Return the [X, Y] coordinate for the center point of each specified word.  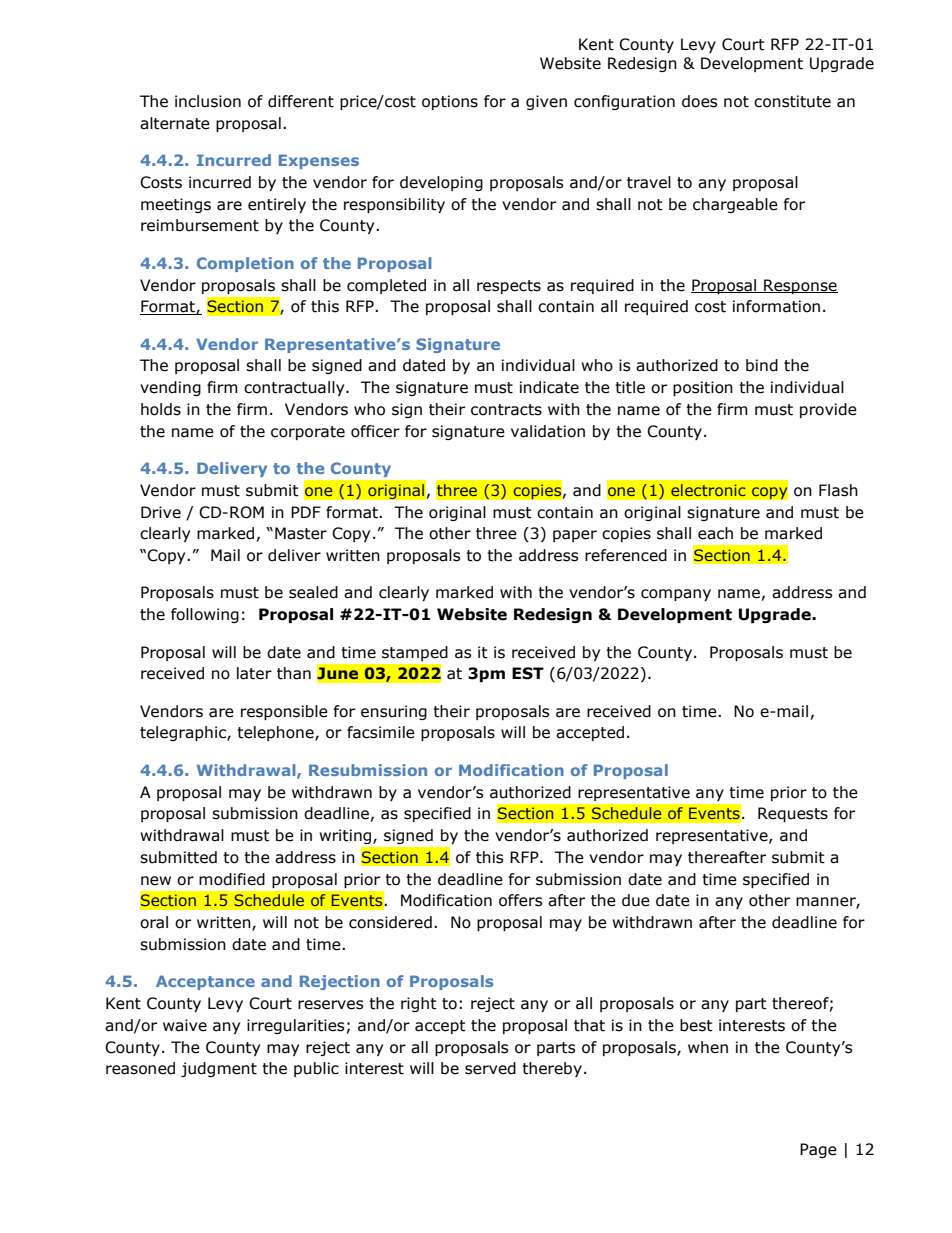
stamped [415, 653]
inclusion [208, 101]
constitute [792, 101]
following [205, 615]
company [676, 595]
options [450, 102]
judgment [219, 1069]
